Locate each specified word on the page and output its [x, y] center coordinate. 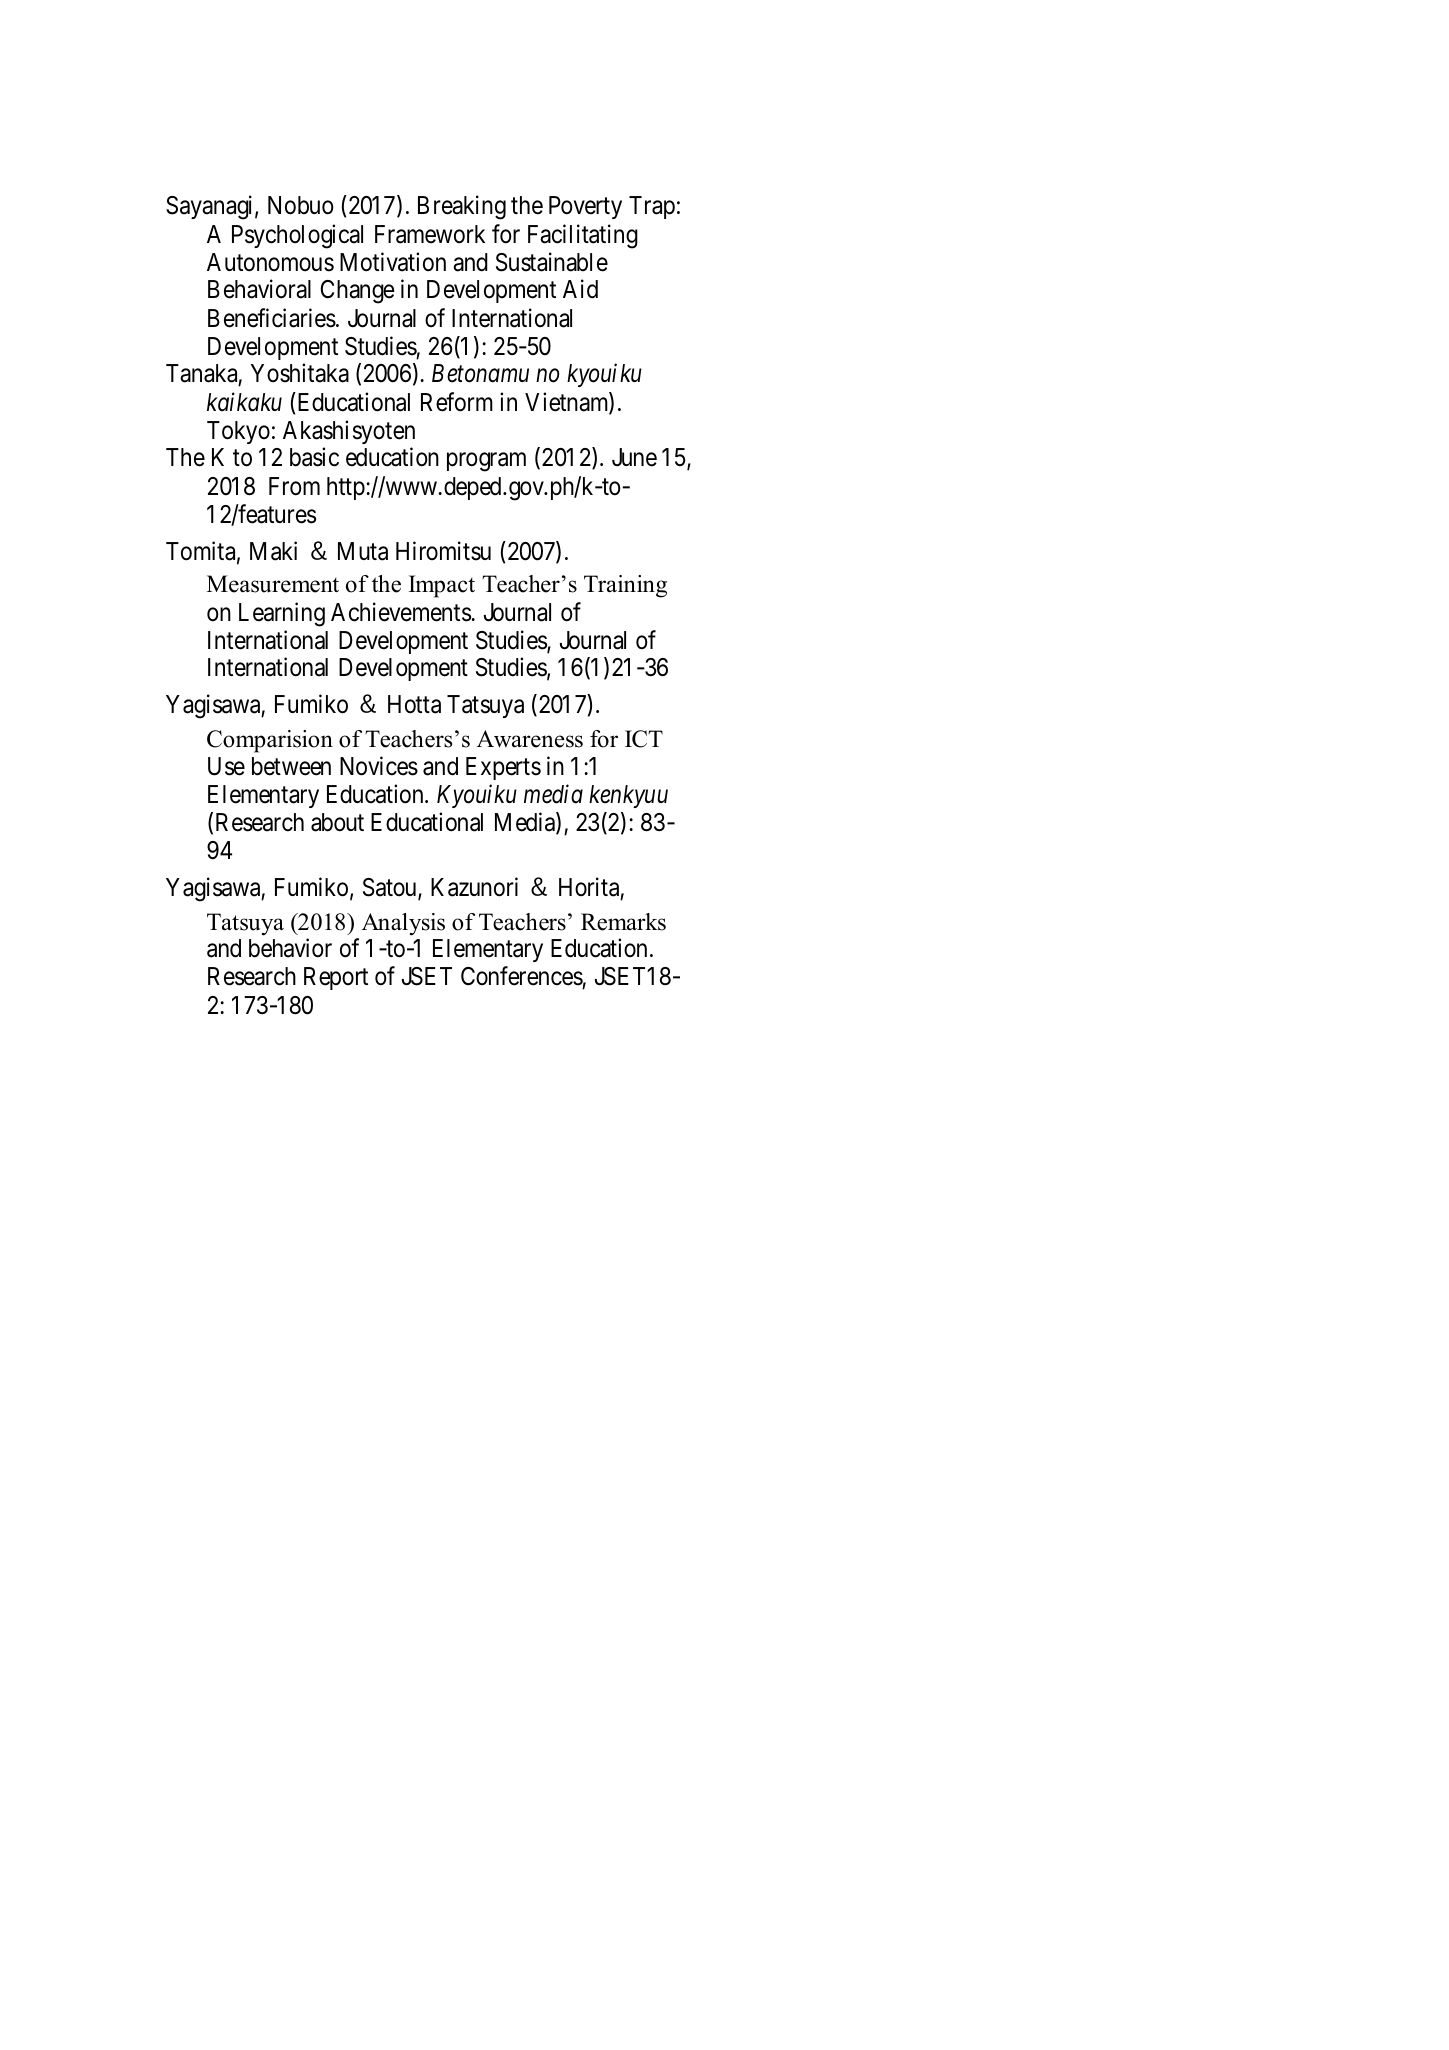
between [291, 766]
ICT [644, 739]
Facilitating [583, 236]
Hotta [414, 704]
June [634, 457]
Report [336, 978]
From [294, 486]
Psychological [297, 236]
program [486, 462]
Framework [430, 234]
